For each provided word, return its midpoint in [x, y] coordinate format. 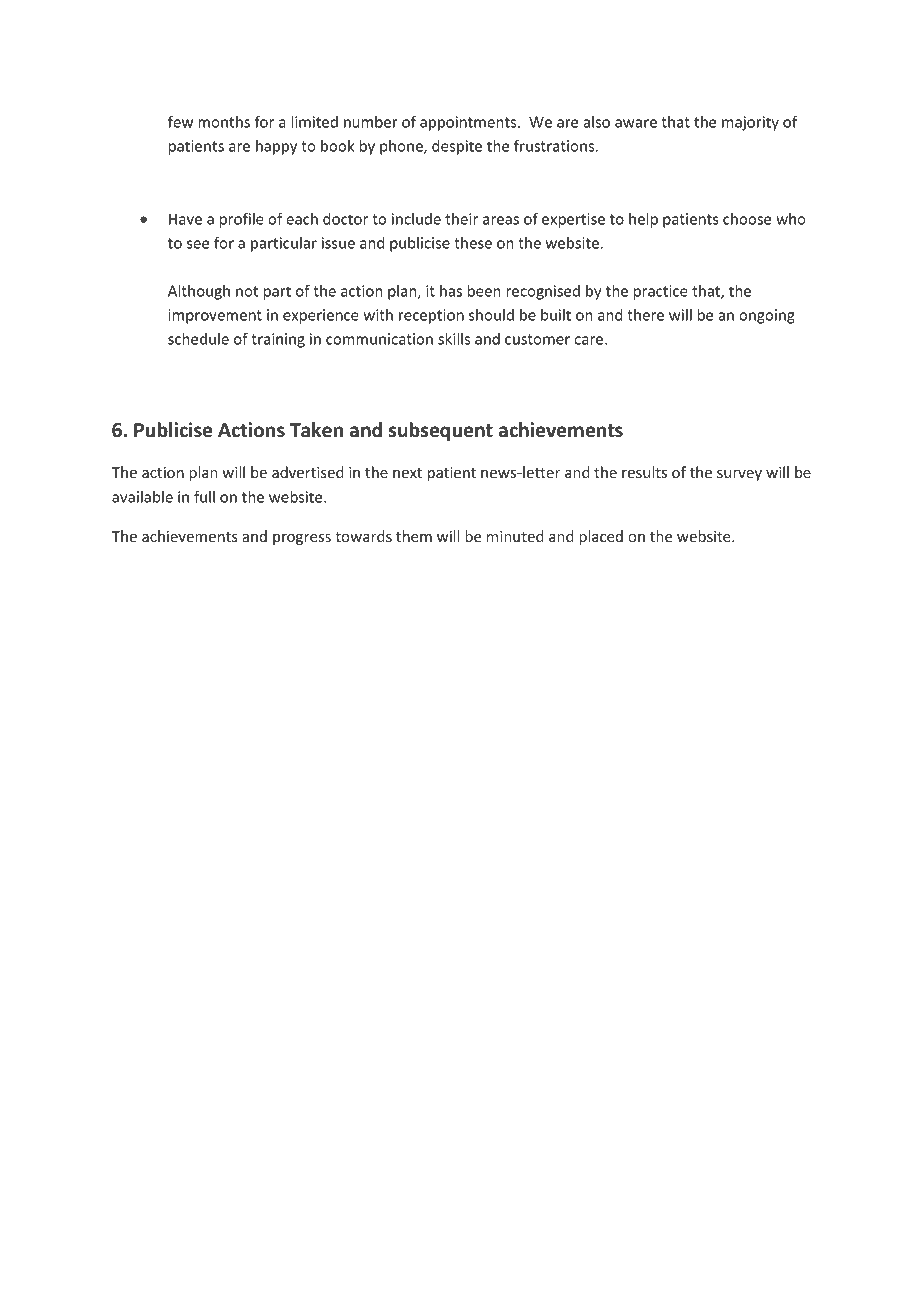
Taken [316, 430]
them [414, 536]
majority [750, 123]
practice [660, 292]
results [644, 472]
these [473, 243]
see [198, 244]
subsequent [440, 431]
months [224, 122]
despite [457, 147]
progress [302, 539]
